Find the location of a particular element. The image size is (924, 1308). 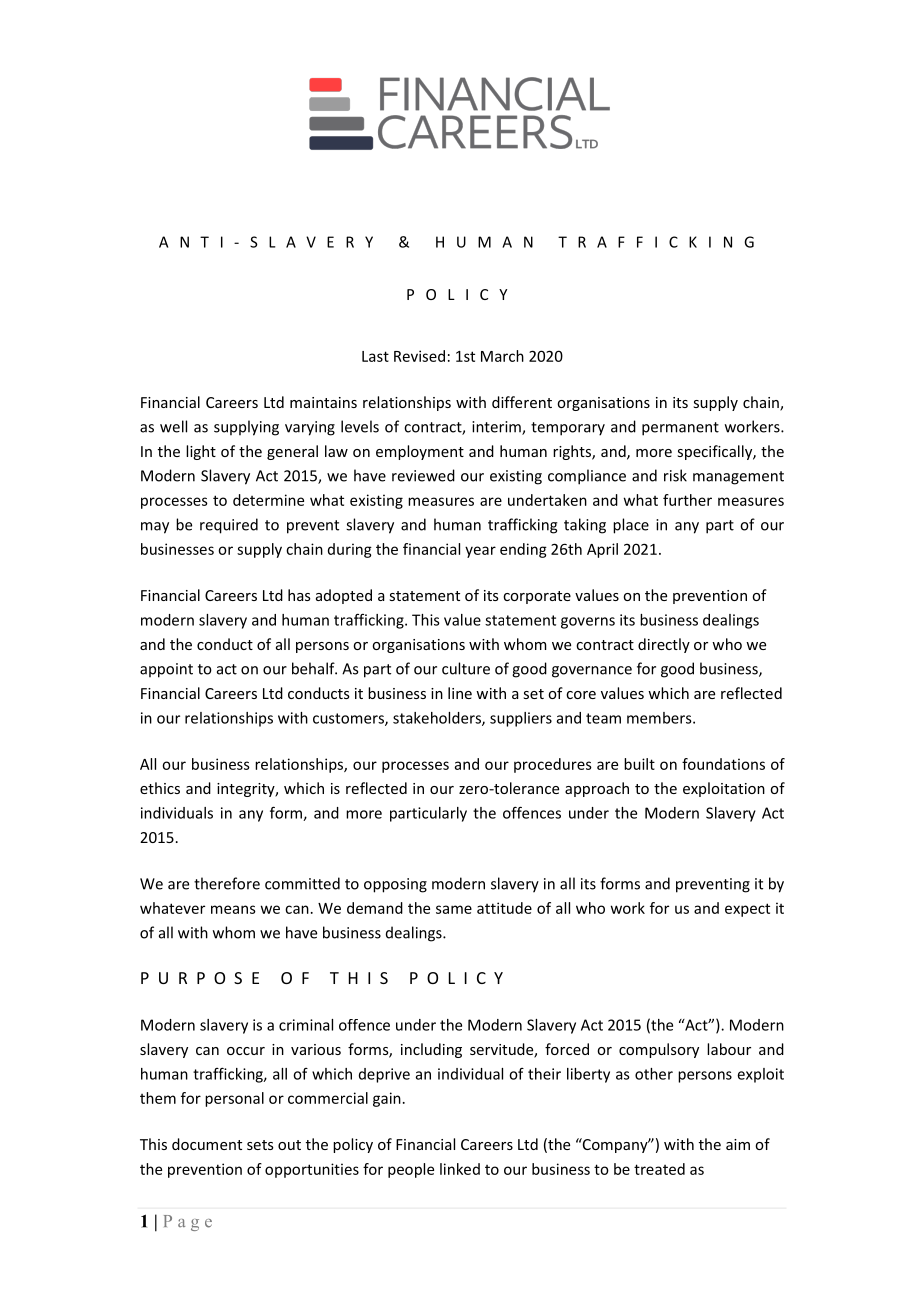

well is located at coordinates (173, 426).
